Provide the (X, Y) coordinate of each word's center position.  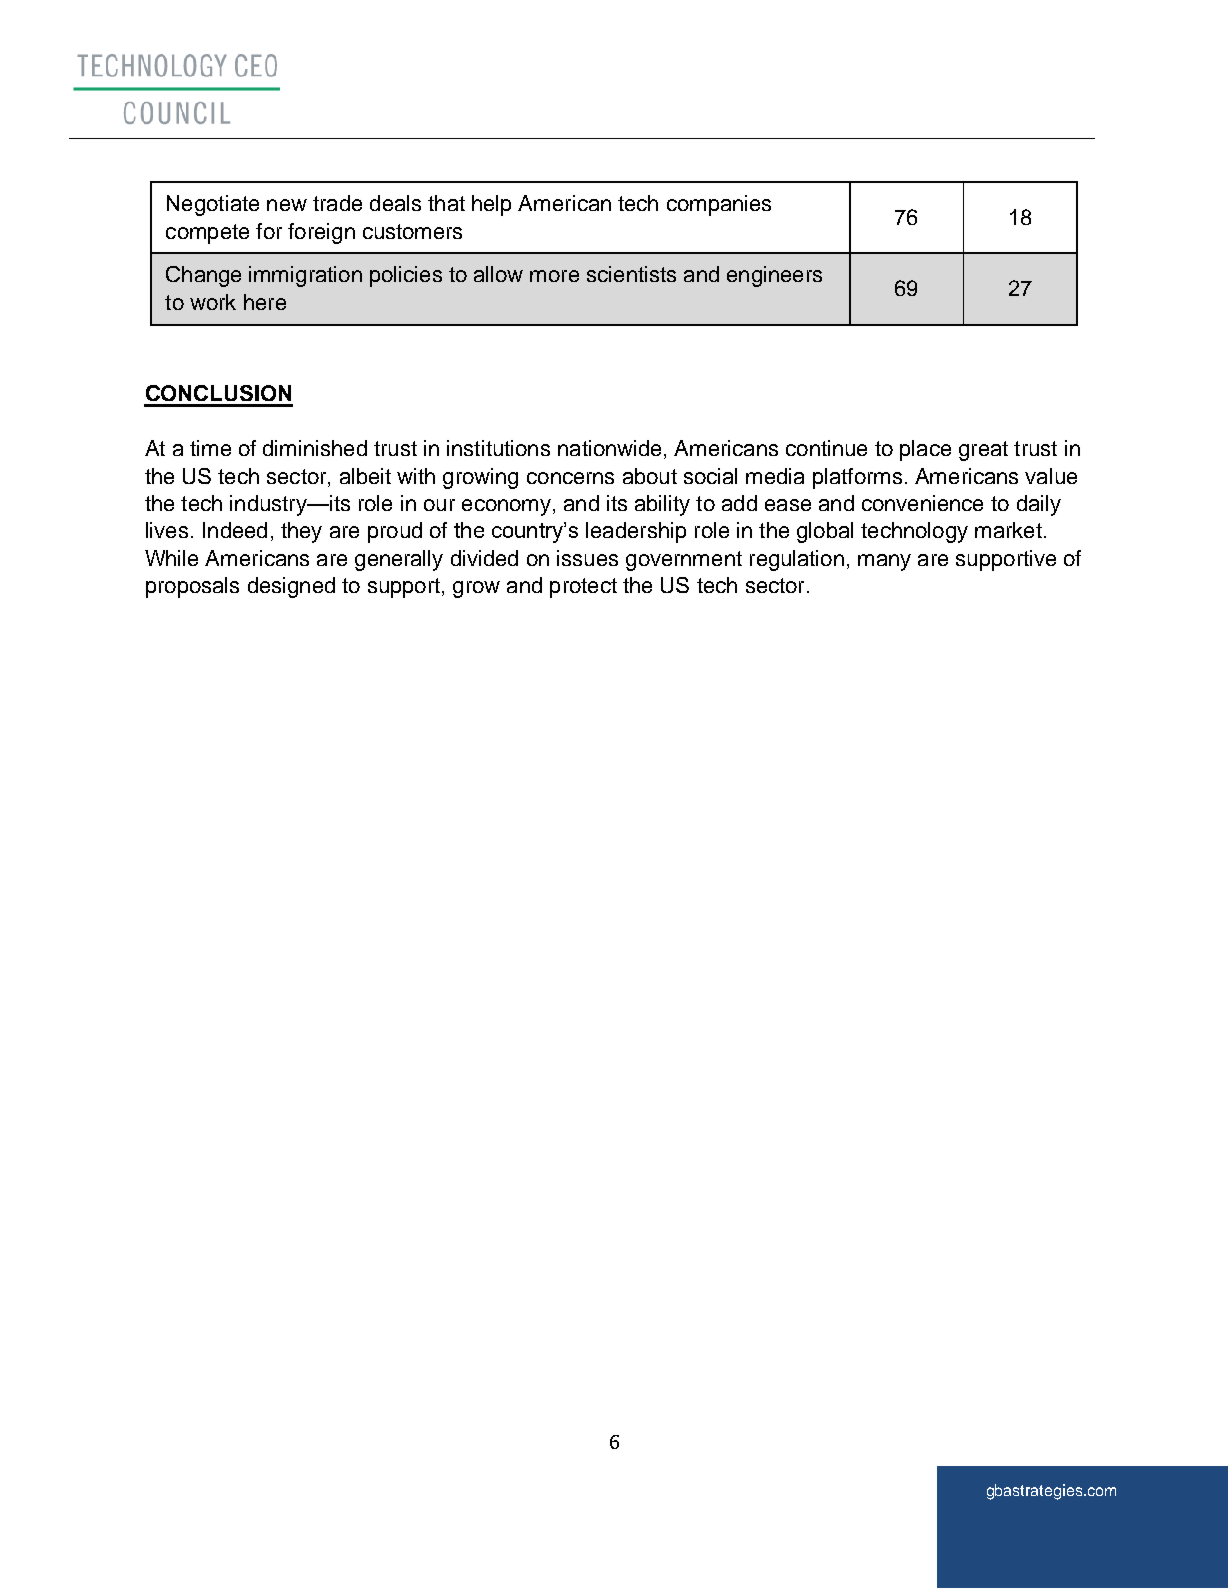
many (884, 562)
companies (719, 205)
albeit (365, 476)
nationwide (609, 448)
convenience (922, 503)
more (554, 276)
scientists (631, 274)
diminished (315, 448)
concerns (570, 478)
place (925, 450)
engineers (774, 276)
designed (291, 587)
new (287, 205)
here (265, 302)
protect (583, 588)
